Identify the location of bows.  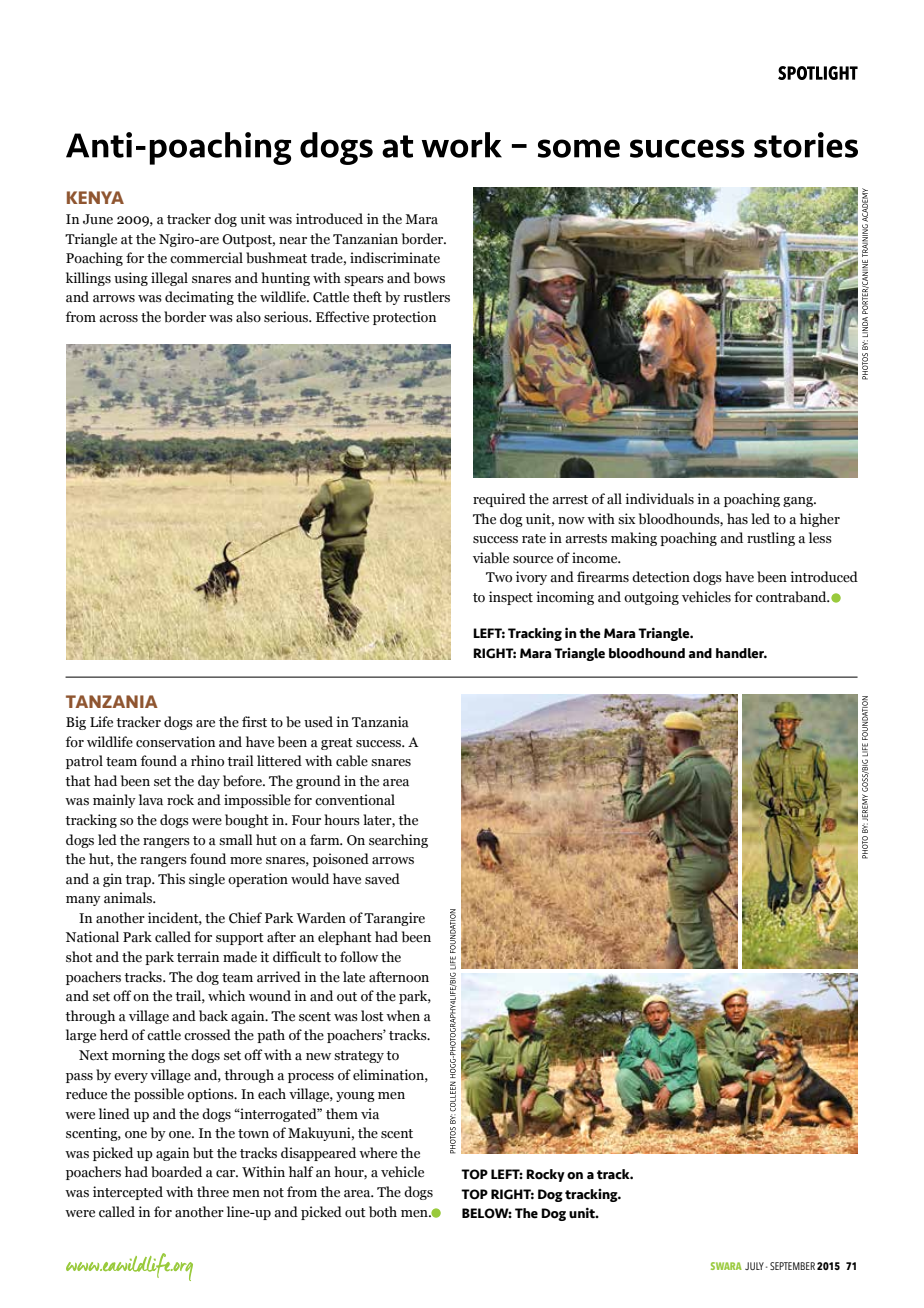
(429, 278).
